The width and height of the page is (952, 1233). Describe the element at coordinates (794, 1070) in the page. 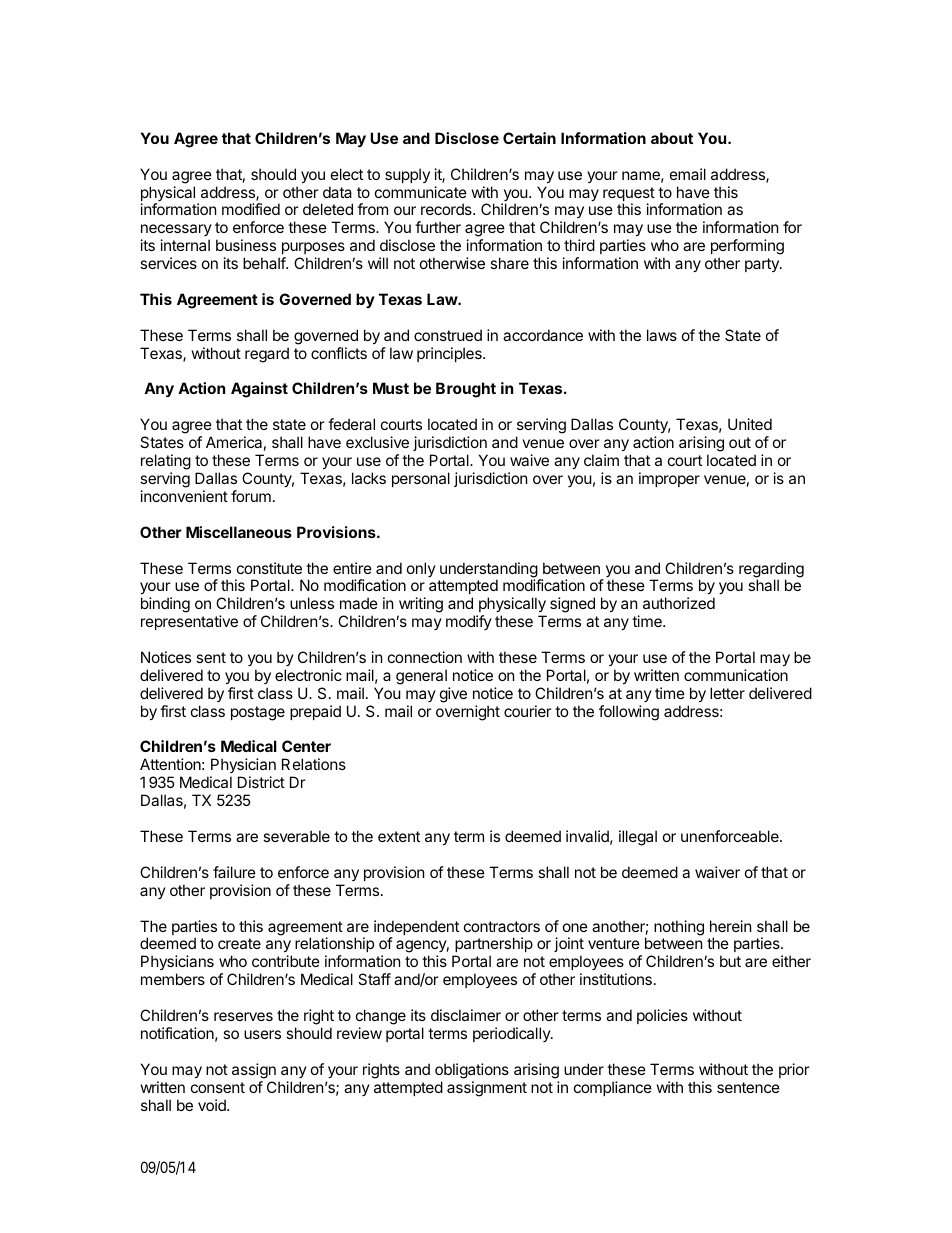

I see `prior` at that location.
